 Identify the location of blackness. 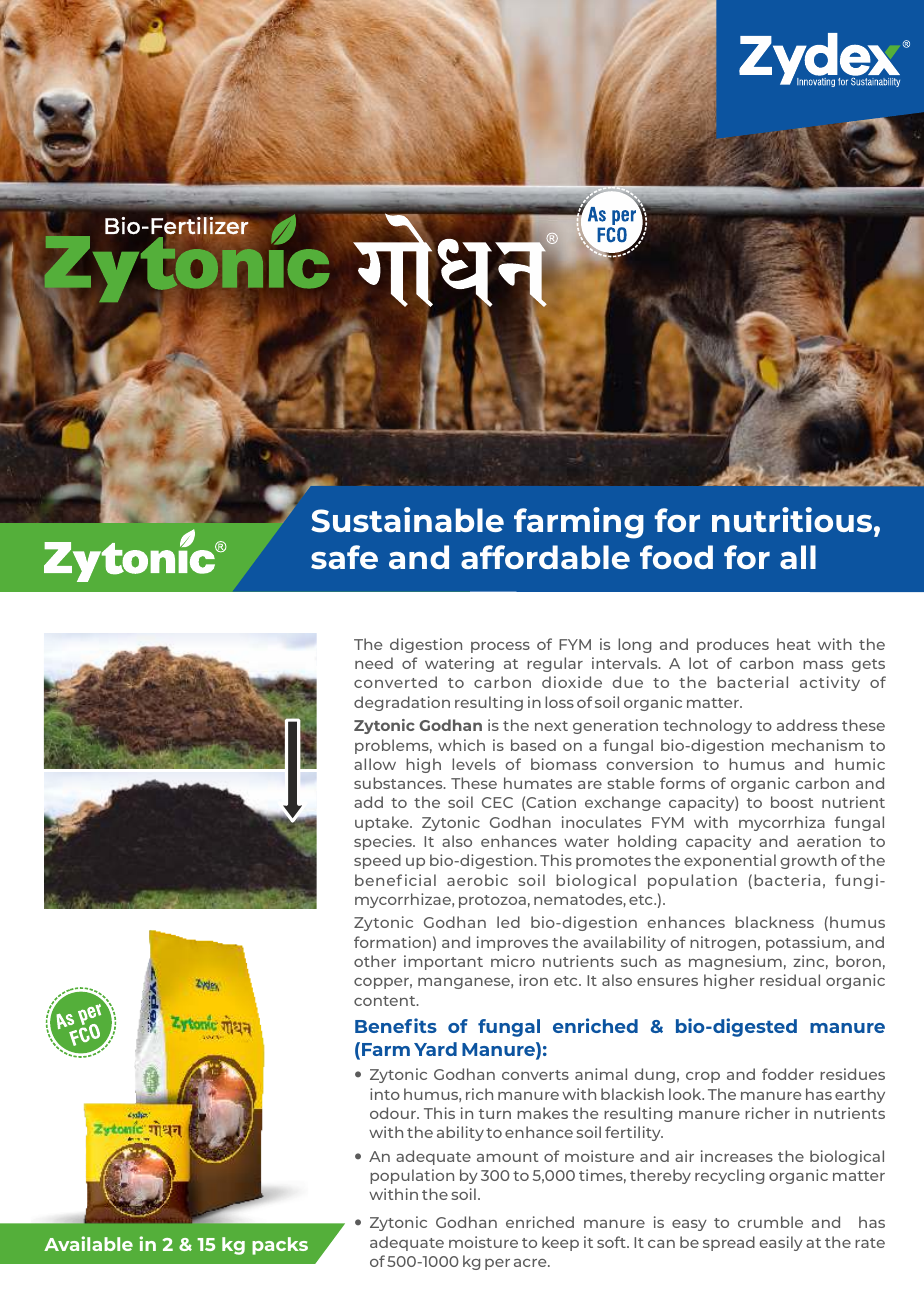
(774, 922).
